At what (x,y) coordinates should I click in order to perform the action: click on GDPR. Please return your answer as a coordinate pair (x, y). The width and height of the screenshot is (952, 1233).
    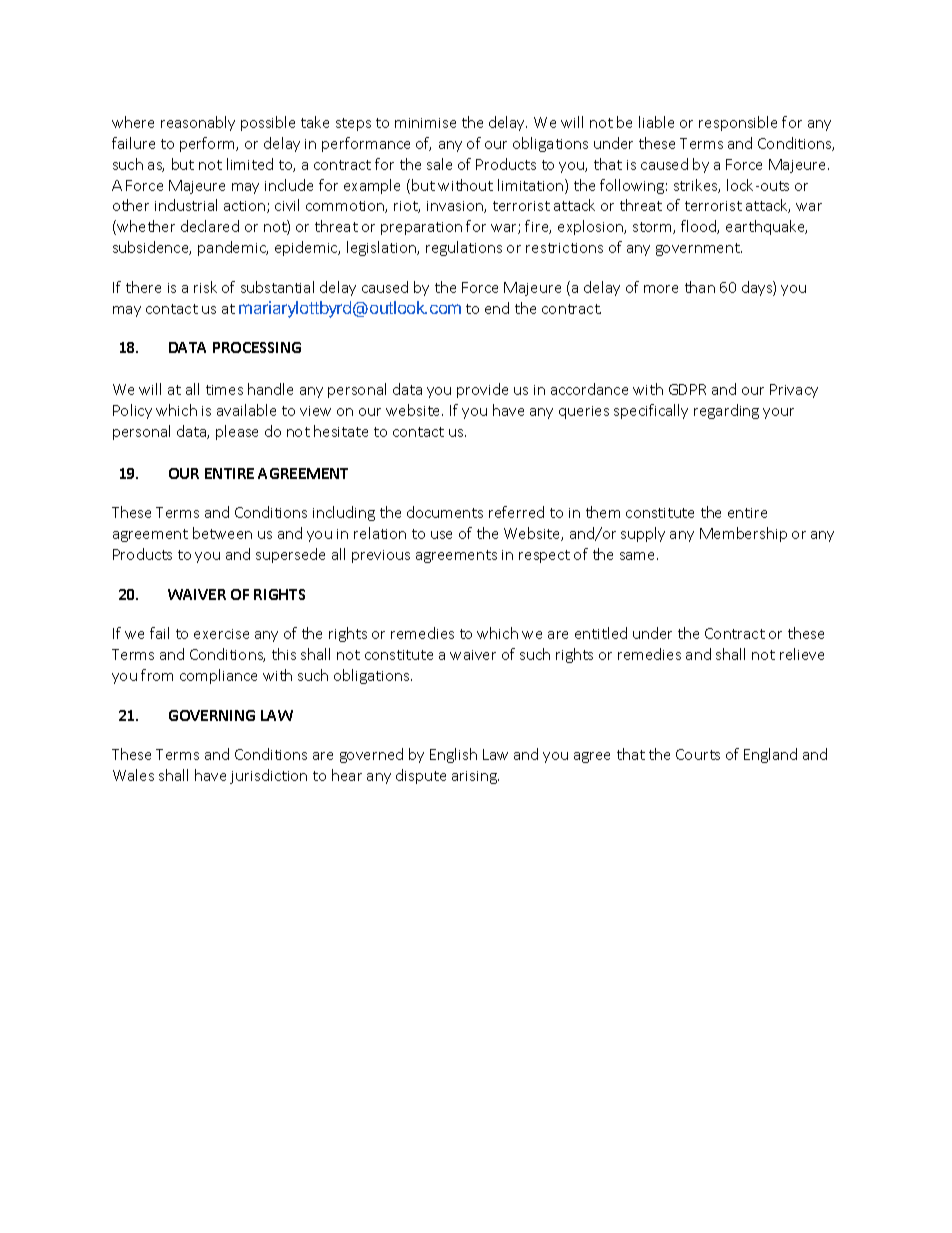
    Looking at the image, I should click on (687, 389).
